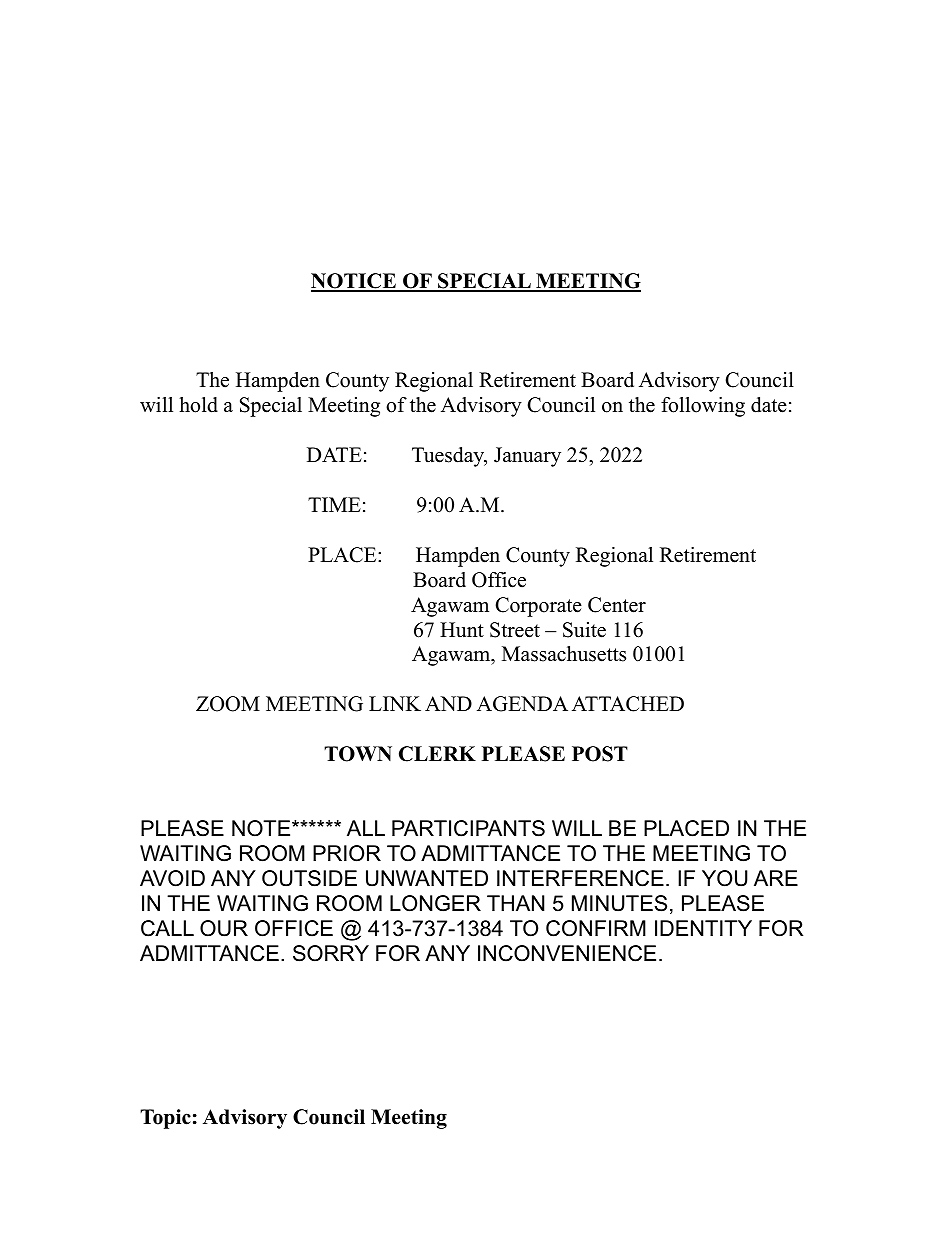 The width and height of the image is (952, 1233). Describe the element at coordinates (567, 953) in the image. I see `INCONVENIENCE` at that location.
